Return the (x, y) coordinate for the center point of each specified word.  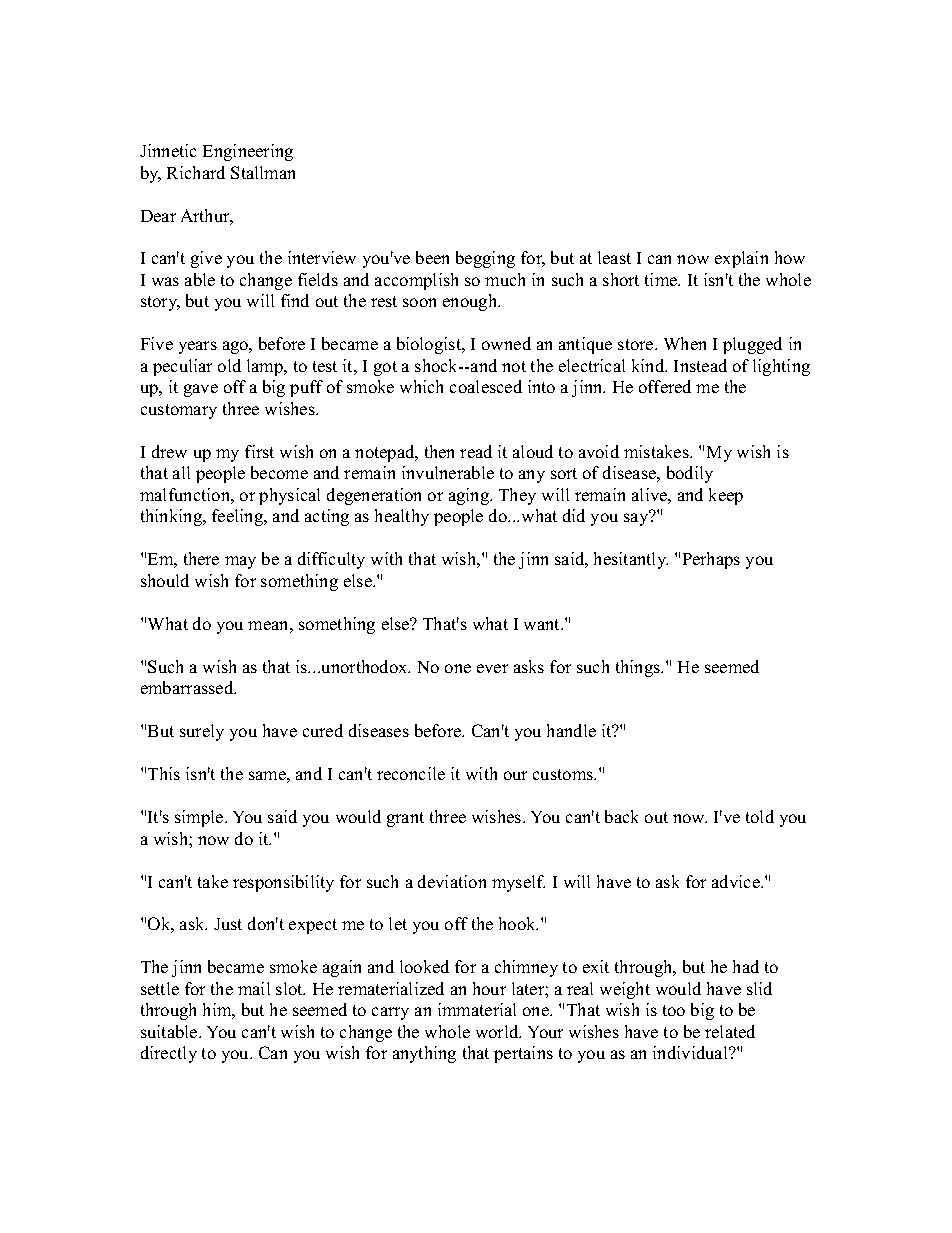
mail (254, 988)
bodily (690, 474)
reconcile (411, 773)
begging (485, 259)
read (476, 451)
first (259, 451)
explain (741, 259)
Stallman (263, 172)
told (760, 816)
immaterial (477, 1009)
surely (202, 732)
